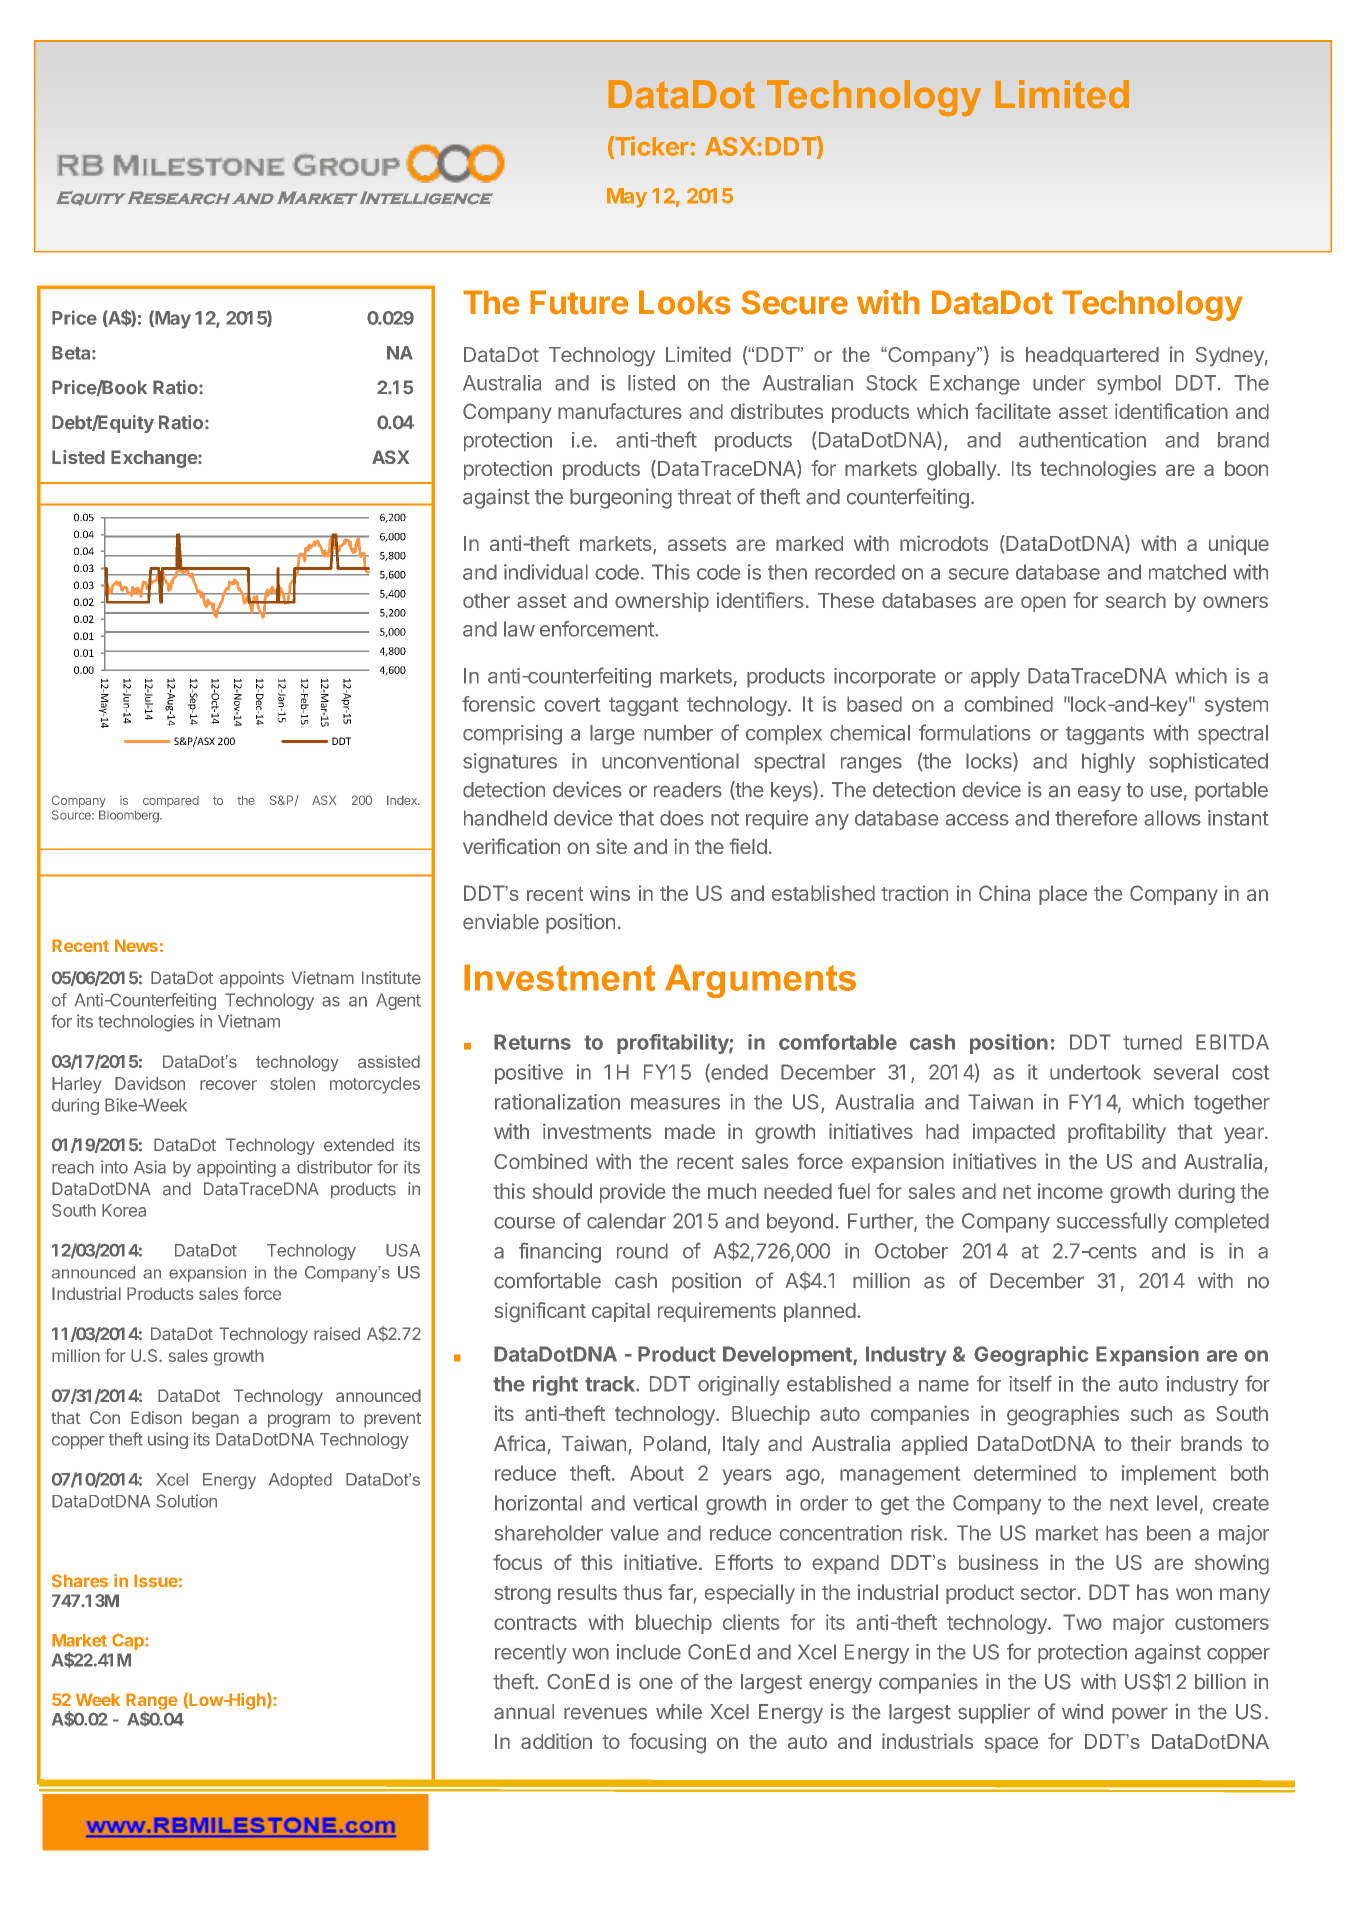  What do you see at coordinates (679, 1712) in the screenshot?
I see `while` at bounding box center [679, 1712].
